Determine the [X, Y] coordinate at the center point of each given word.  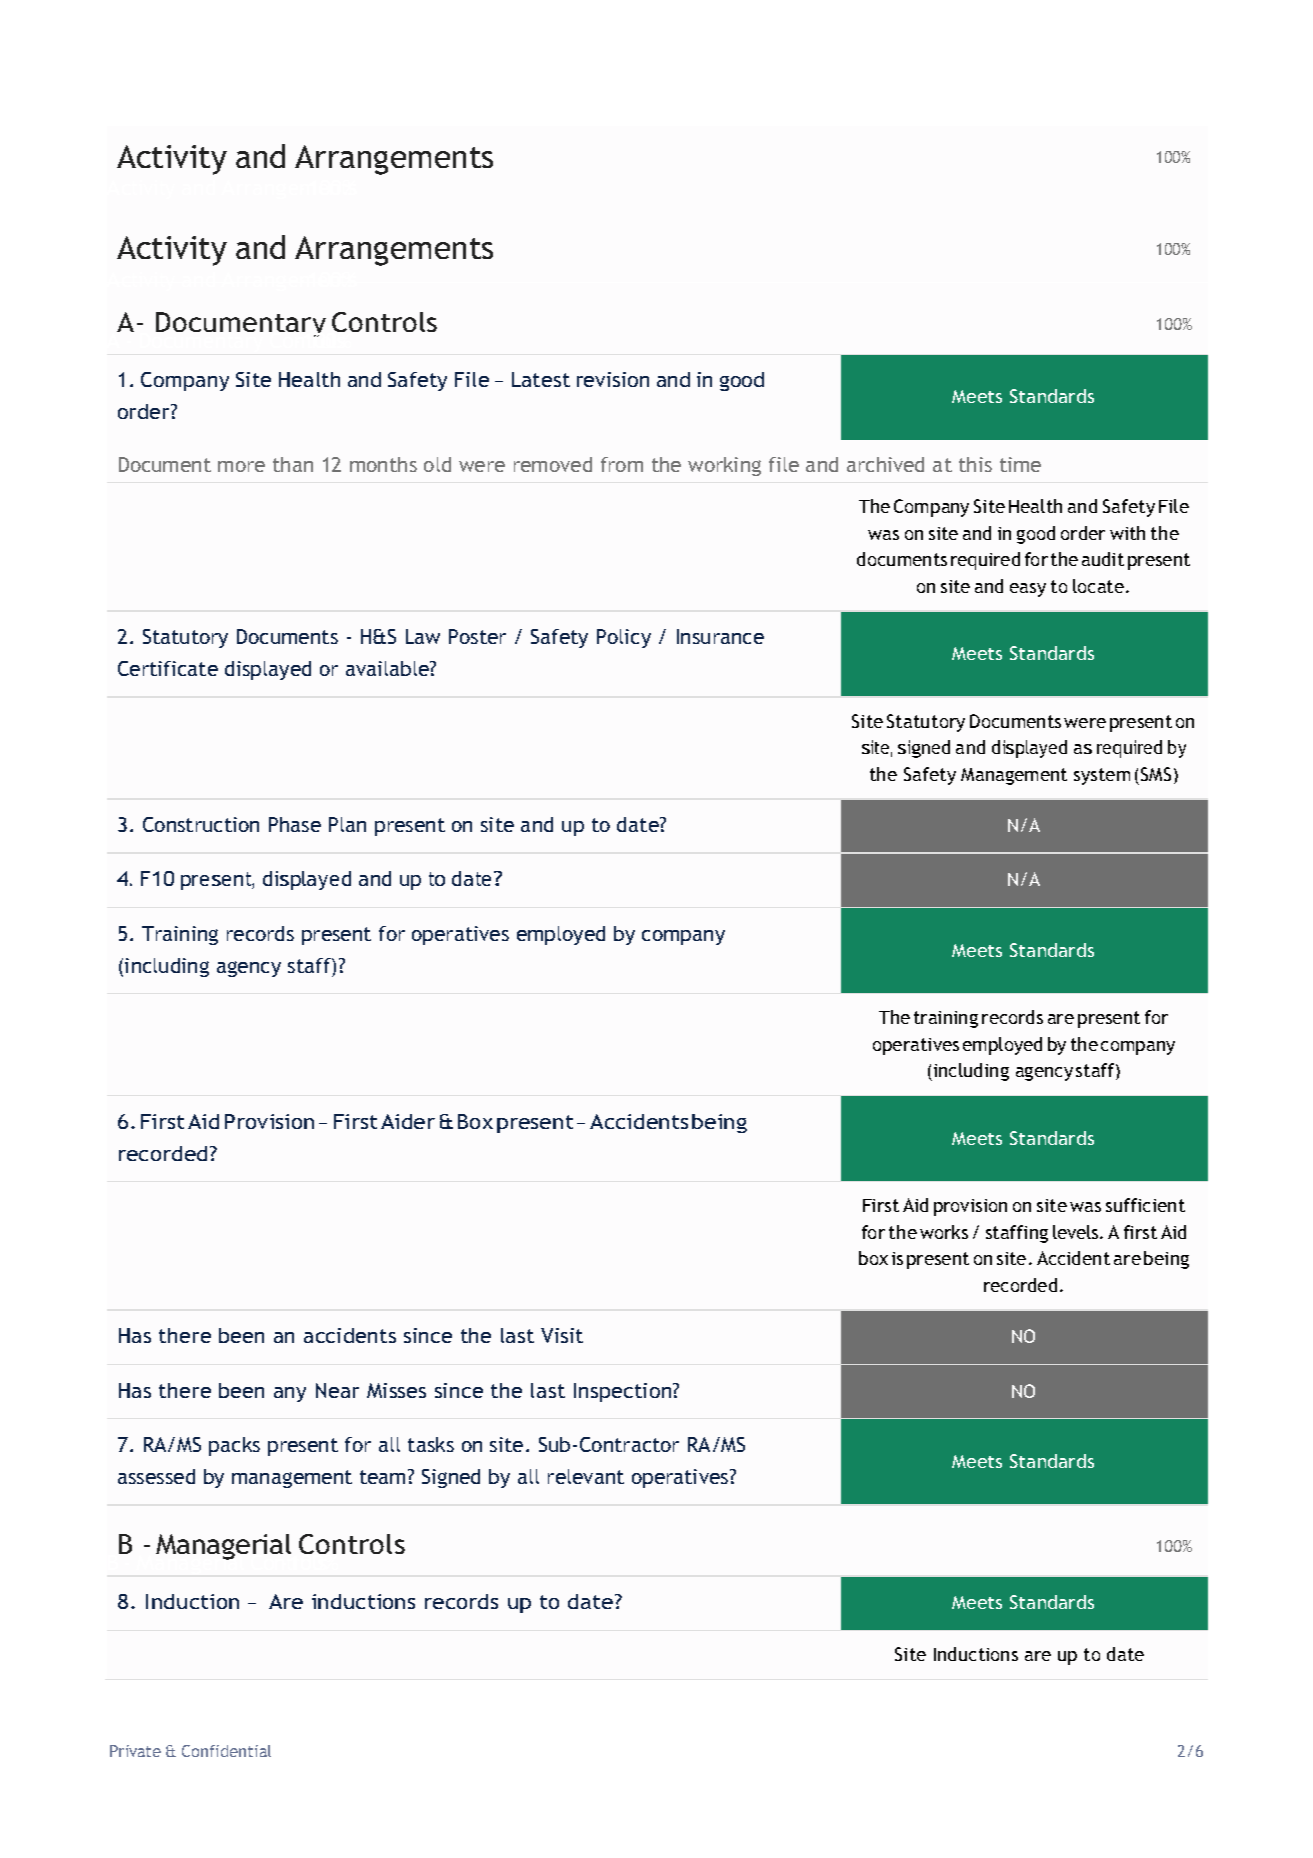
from [622, 464]
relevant [586, 1476]
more [241, 466]
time [1020, 464]
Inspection [624, 1392]
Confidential [226, 1751]
